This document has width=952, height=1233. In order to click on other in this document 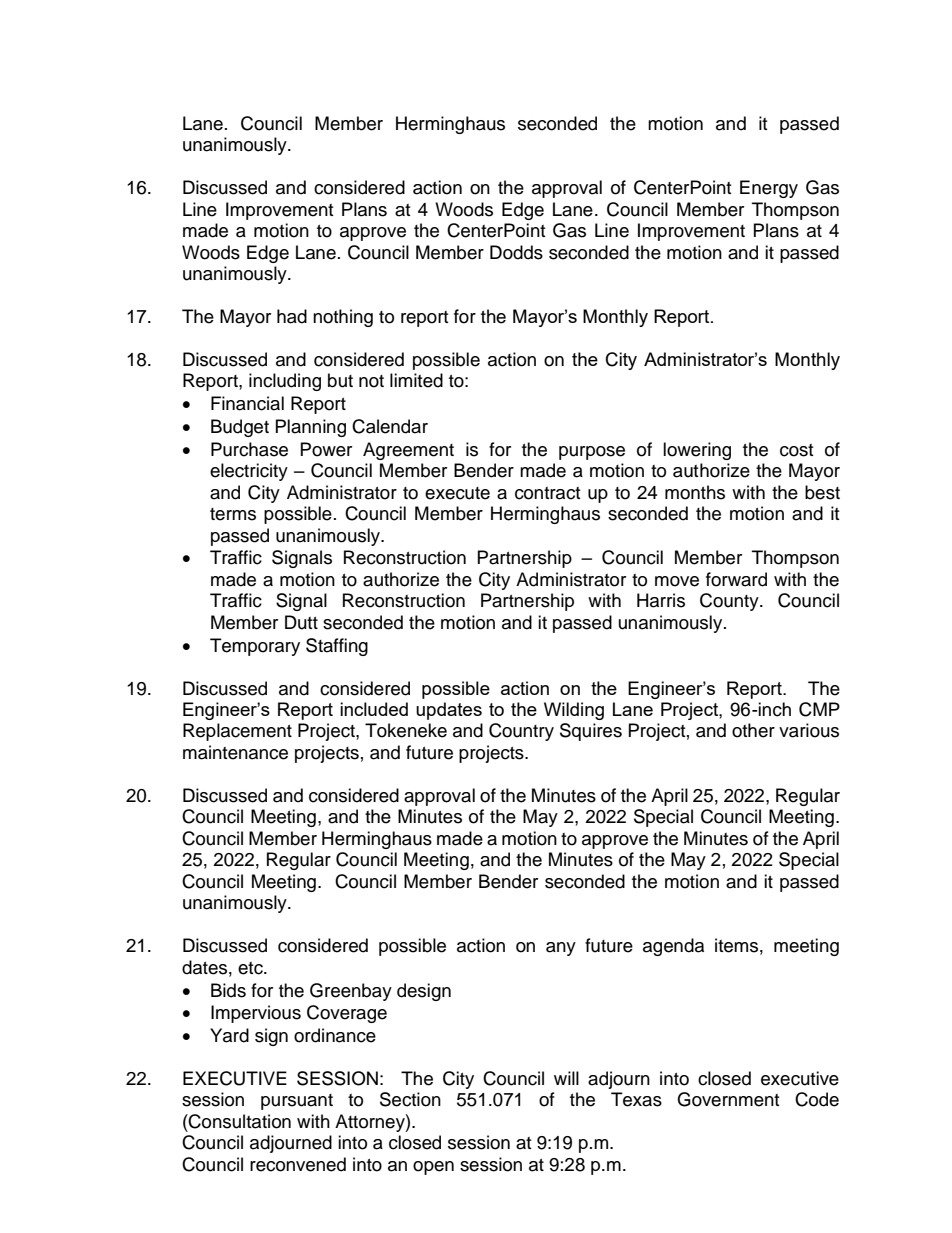, I will do `click(753, 730)`.
